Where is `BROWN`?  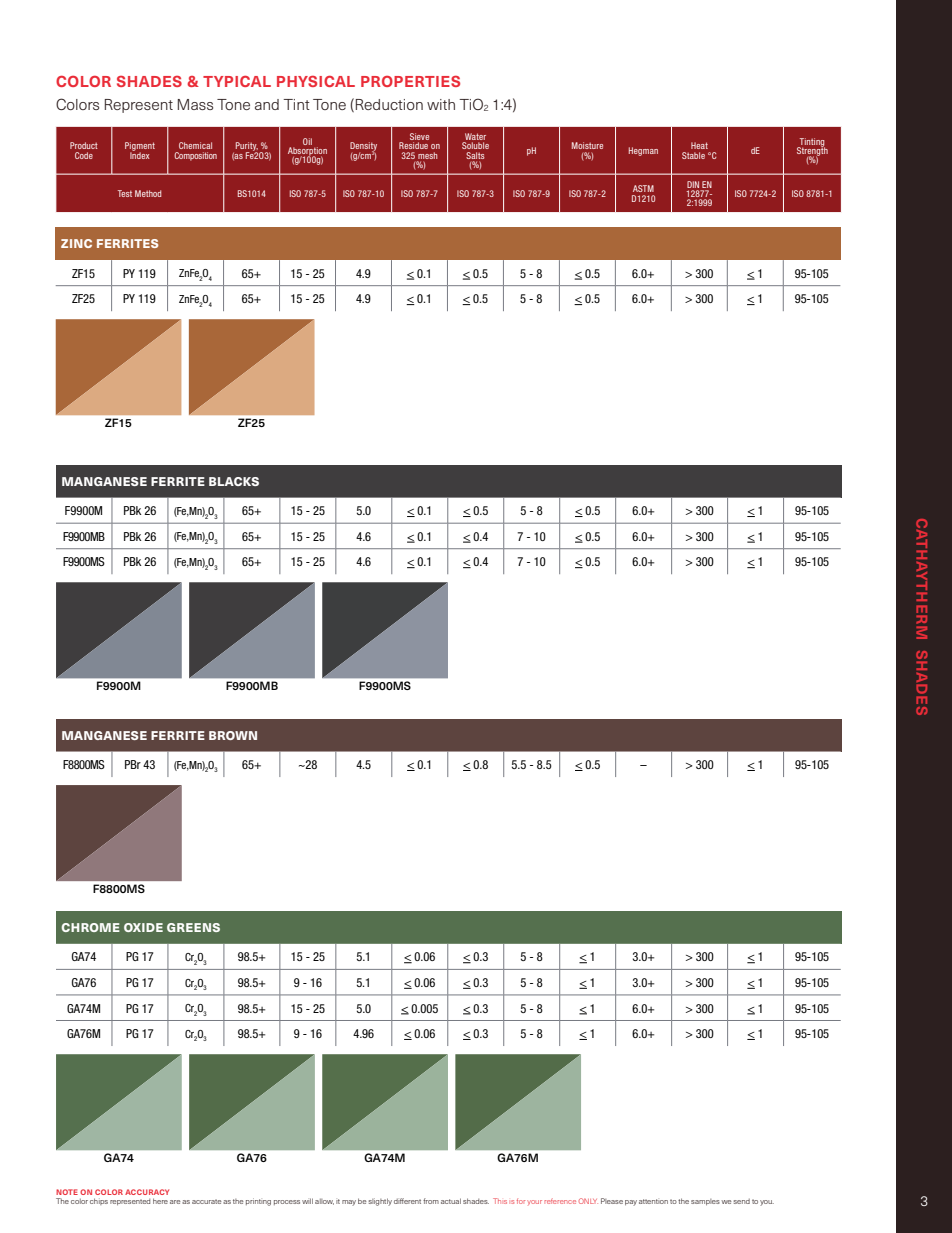 BROWN is located at coordinates (233, 735).
